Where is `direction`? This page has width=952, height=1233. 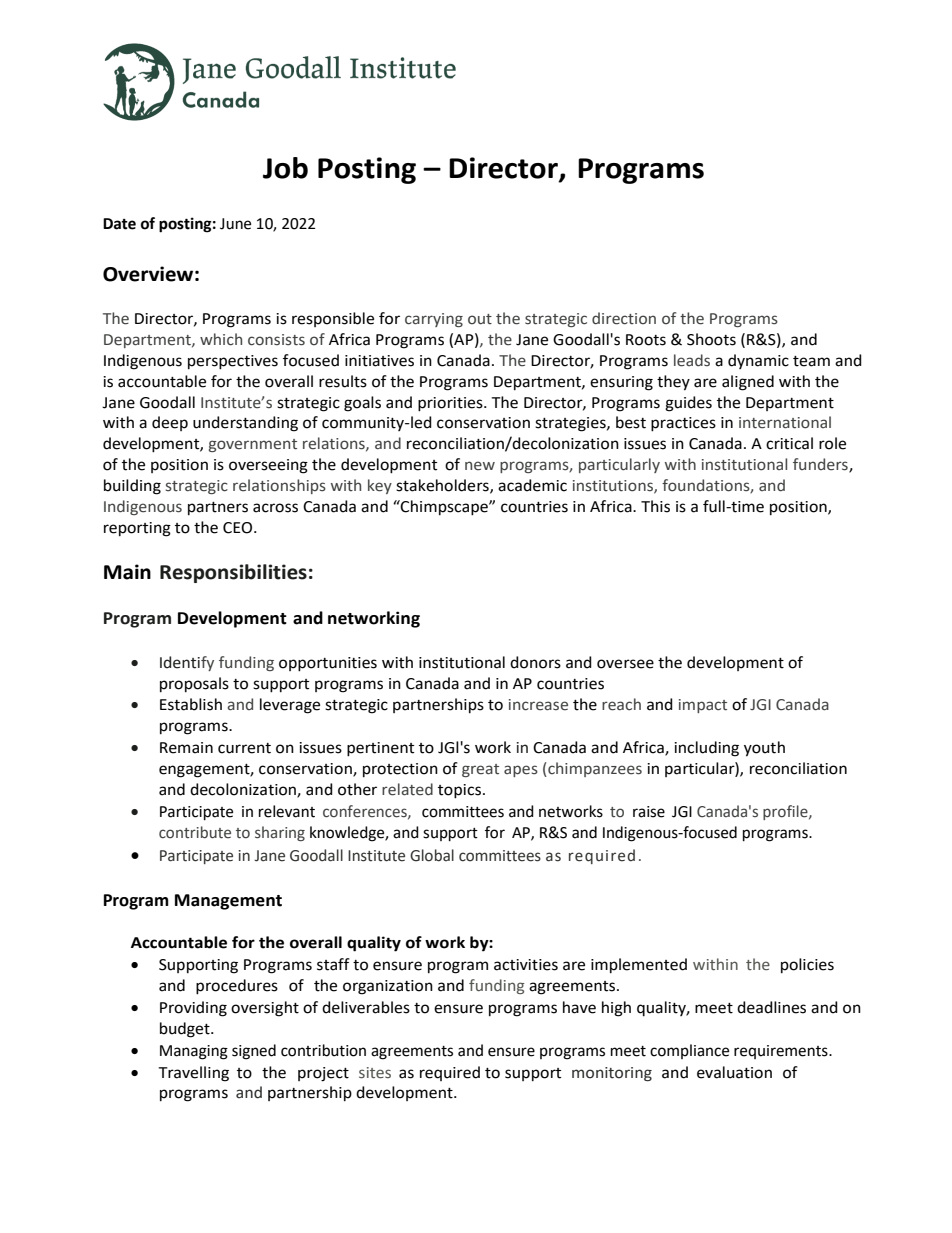 direction is located at coordinates (624, 318).
